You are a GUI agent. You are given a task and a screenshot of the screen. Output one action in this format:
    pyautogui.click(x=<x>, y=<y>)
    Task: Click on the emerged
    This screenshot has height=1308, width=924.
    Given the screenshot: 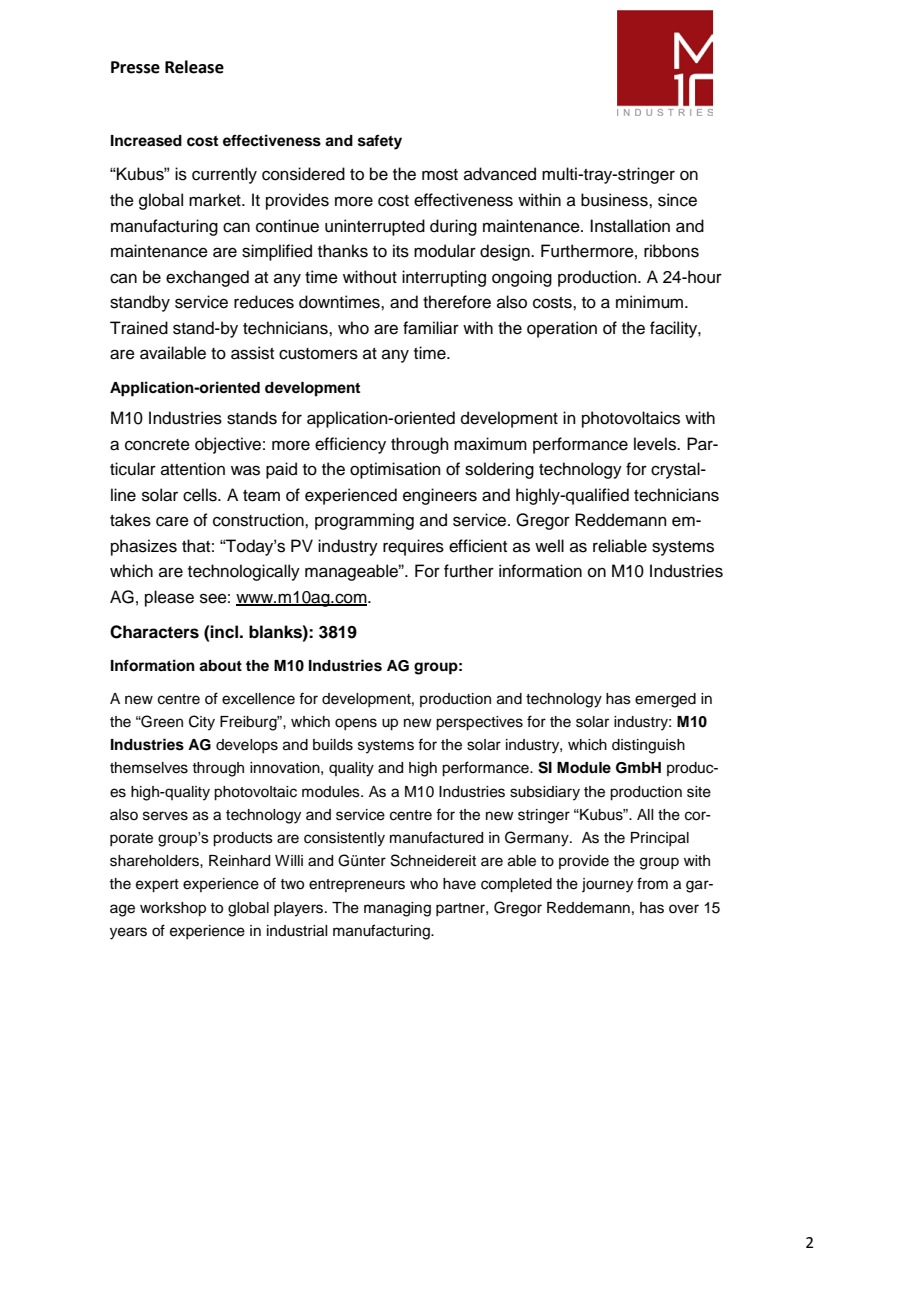 What is the action you would take?
    pyautogui.click(x=665, y=700)
